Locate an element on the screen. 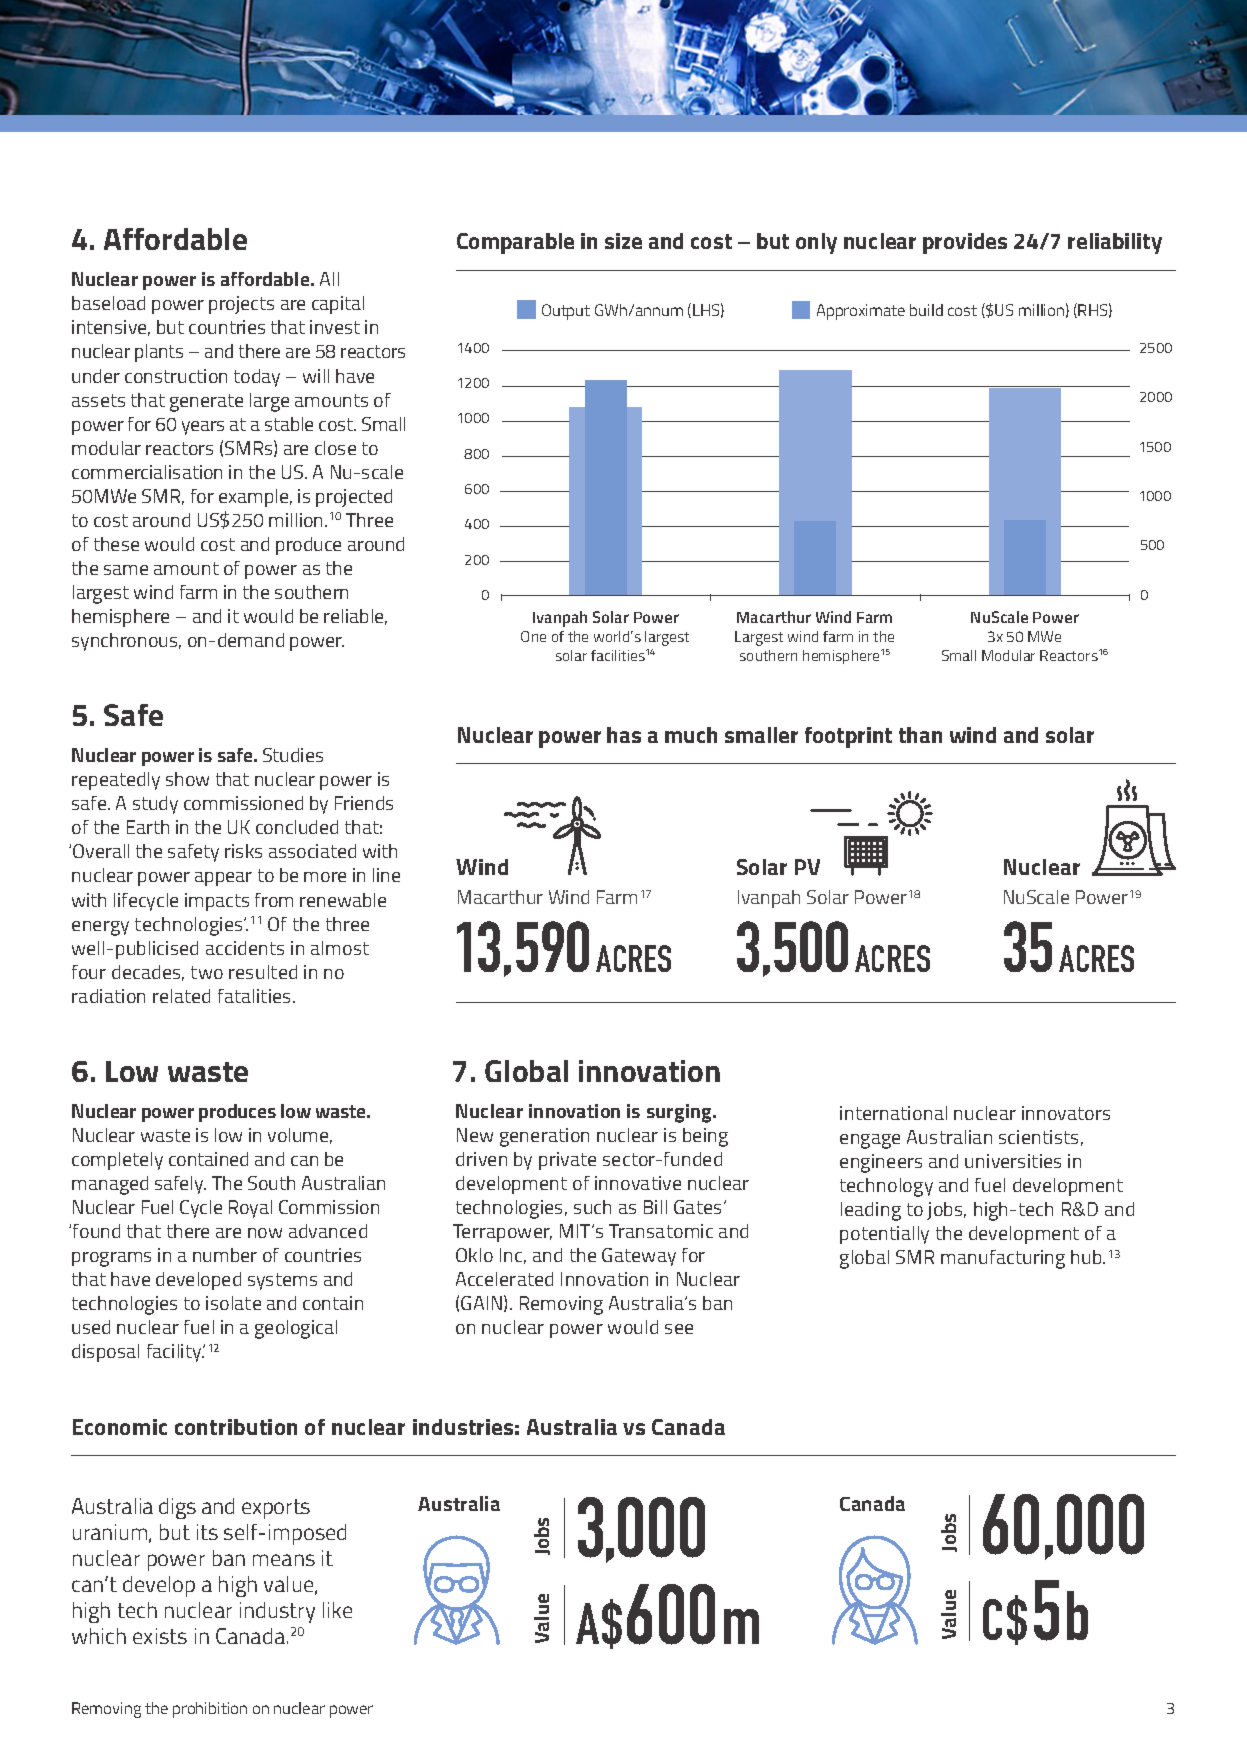 The height and width of the screenshot is (1763, 1247). Output is located at coordinates (566, 312).
